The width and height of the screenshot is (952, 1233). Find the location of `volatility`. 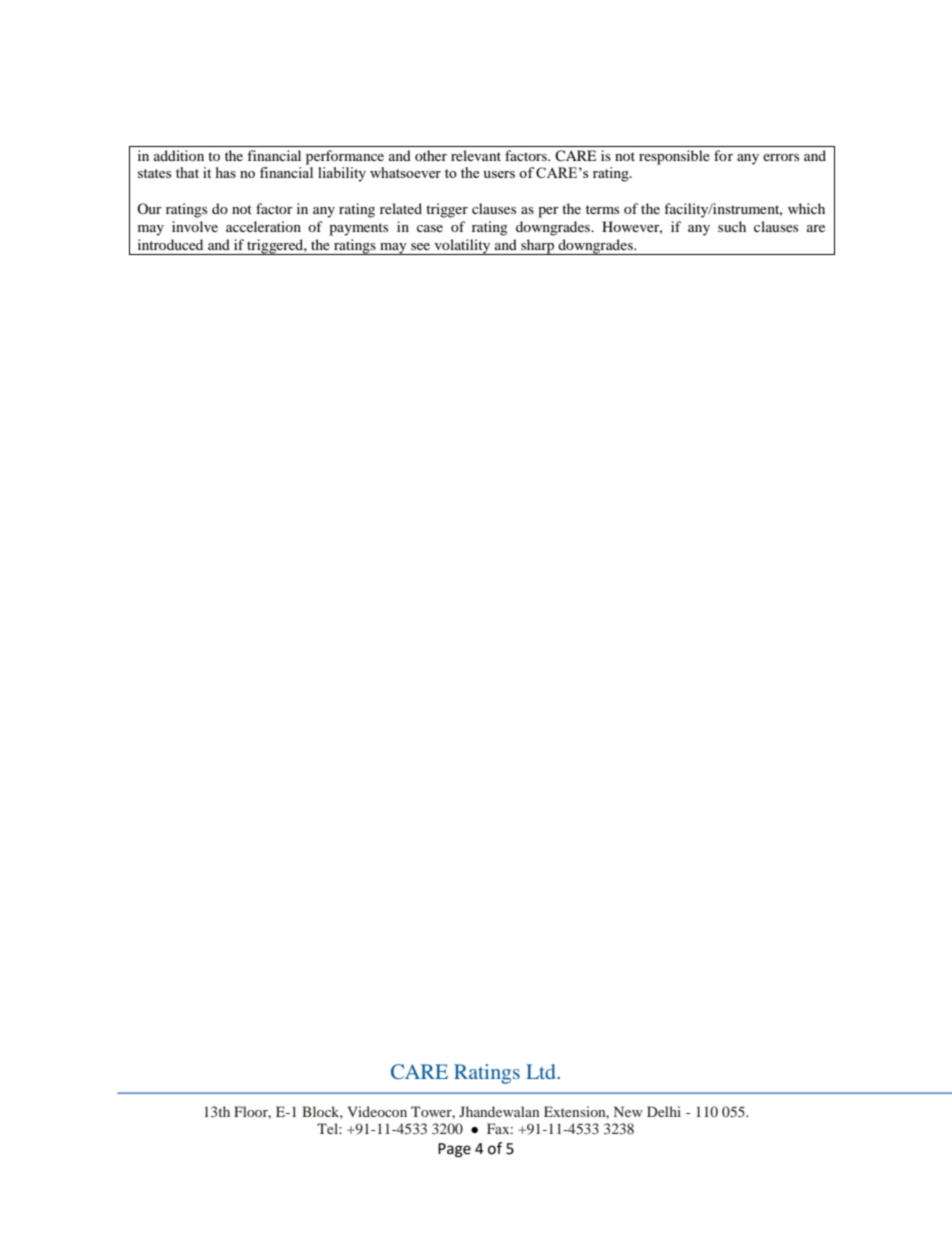

volatility is located at coordinates (462, 247).
